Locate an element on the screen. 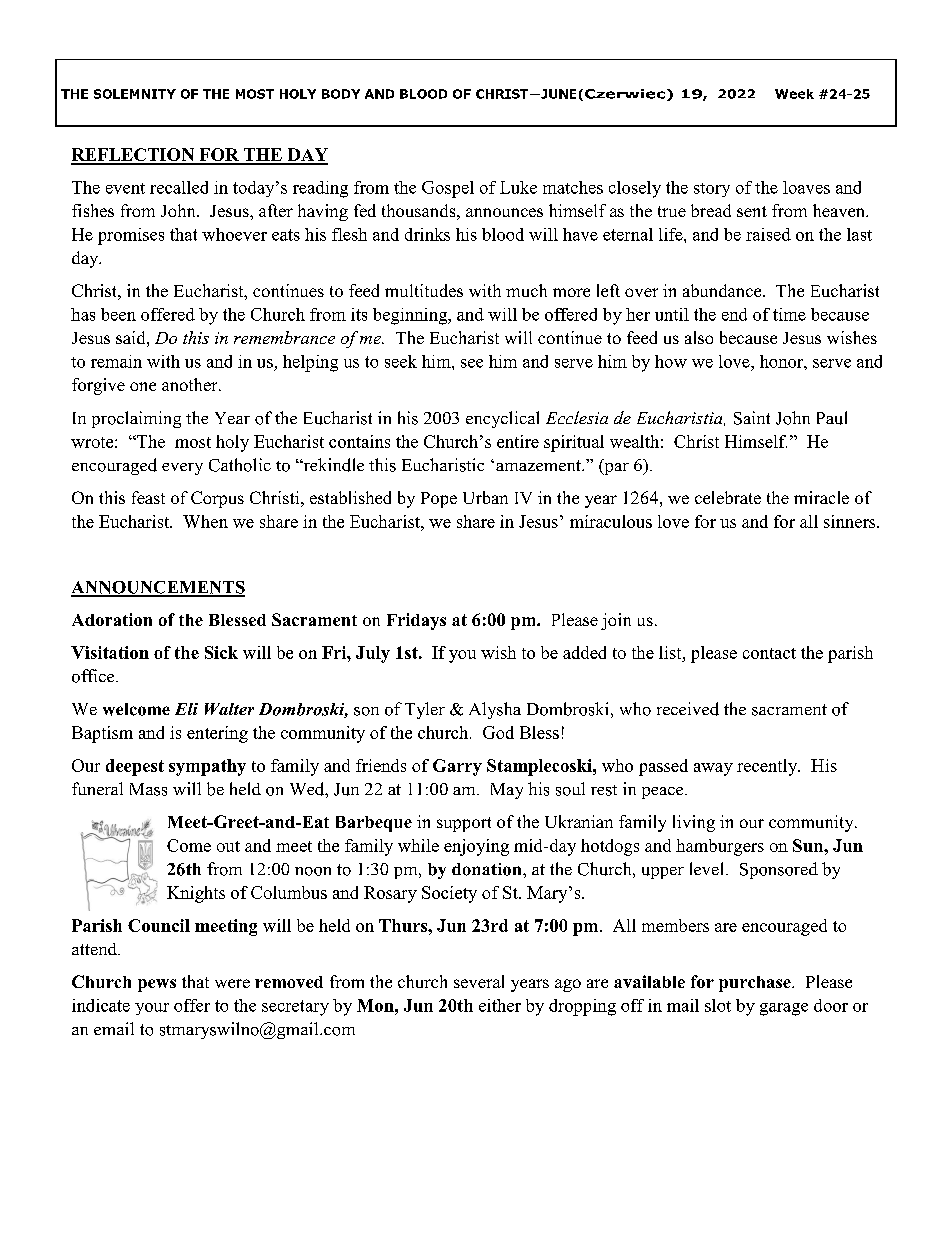 This screenshot has width=952, height=1233. encyclical is located at coordinates (502, 419).
